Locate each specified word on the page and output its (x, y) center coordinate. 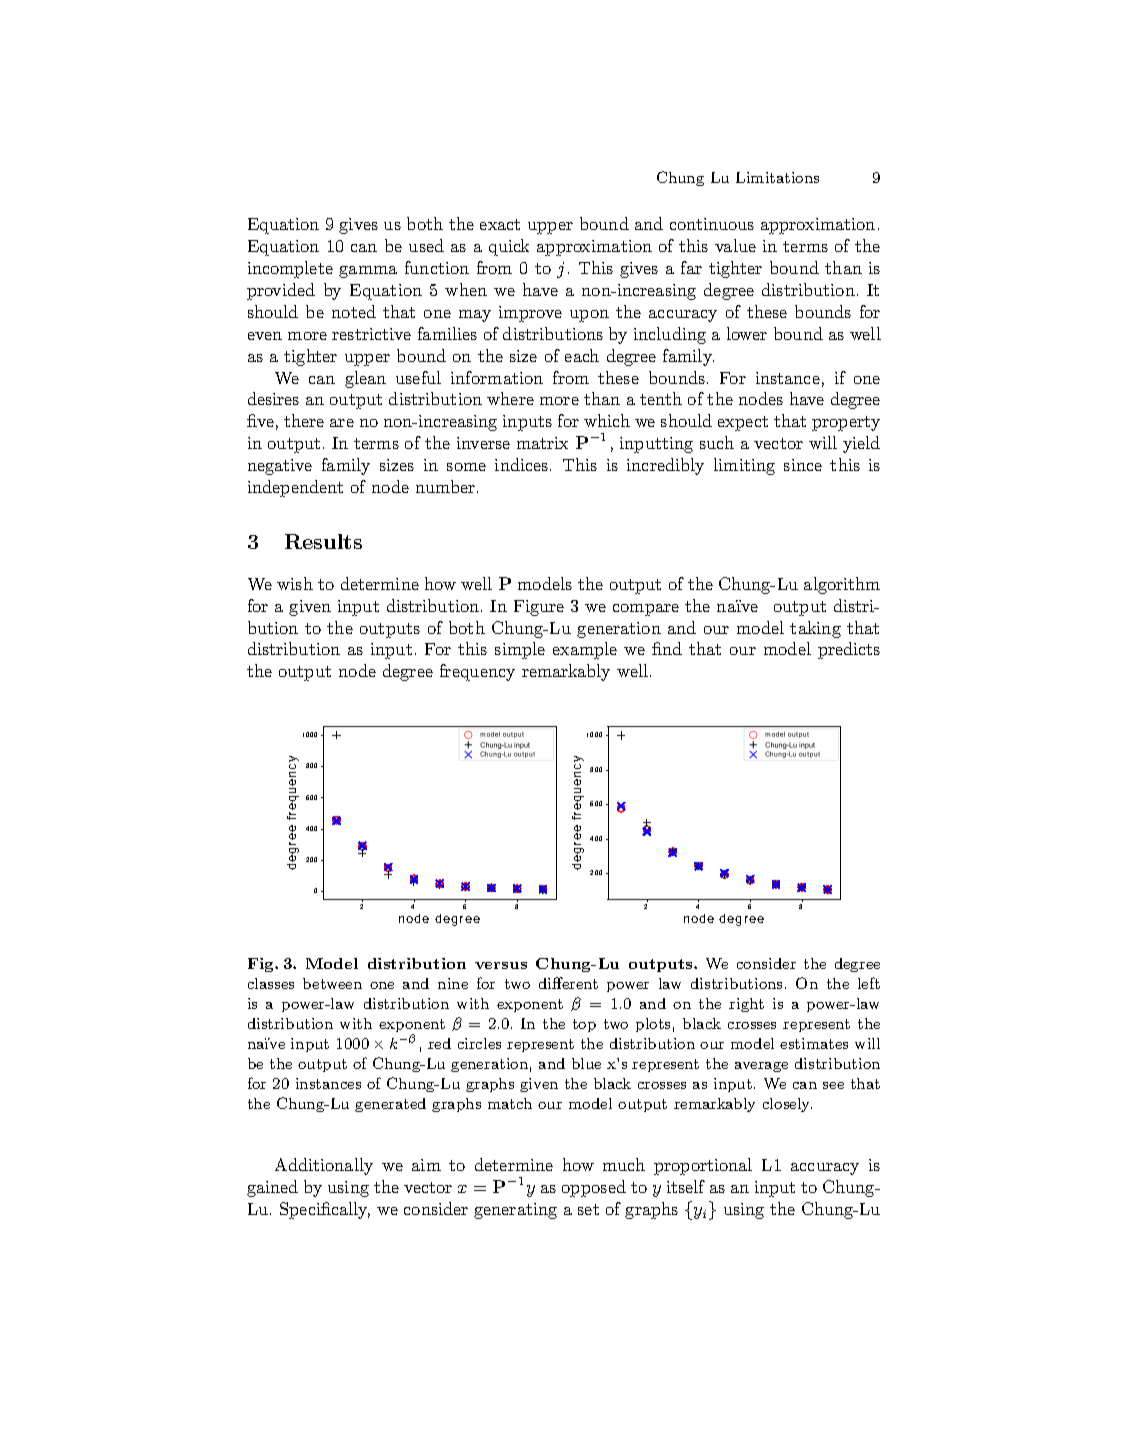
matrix (542, 443)
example (585, 650)
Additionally (324, 1166)
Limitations (777, 177)
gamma (368, 272)
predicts (849, 650)
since (803, 465)
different (568, 983)
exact (500, 224)
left (869, 983)
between (332, 983)
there (304, 420)
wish (295, 583)
